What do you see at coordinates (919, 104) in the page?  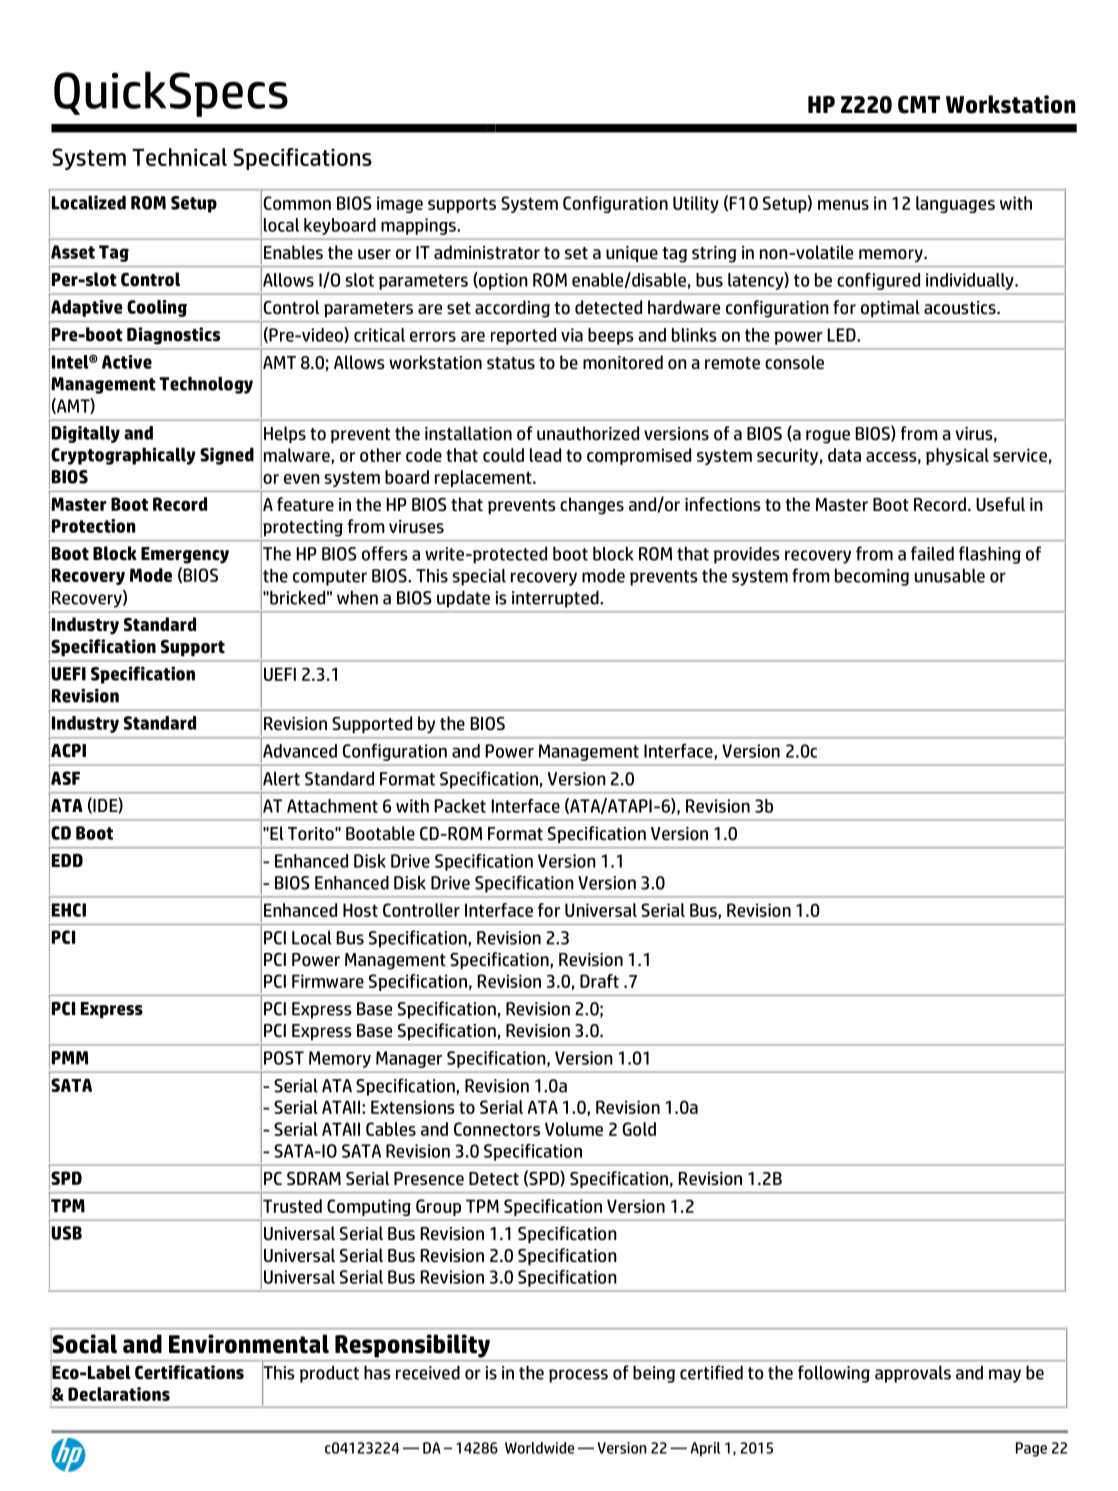 I see `CMT` at bounding box center [919, 104].
